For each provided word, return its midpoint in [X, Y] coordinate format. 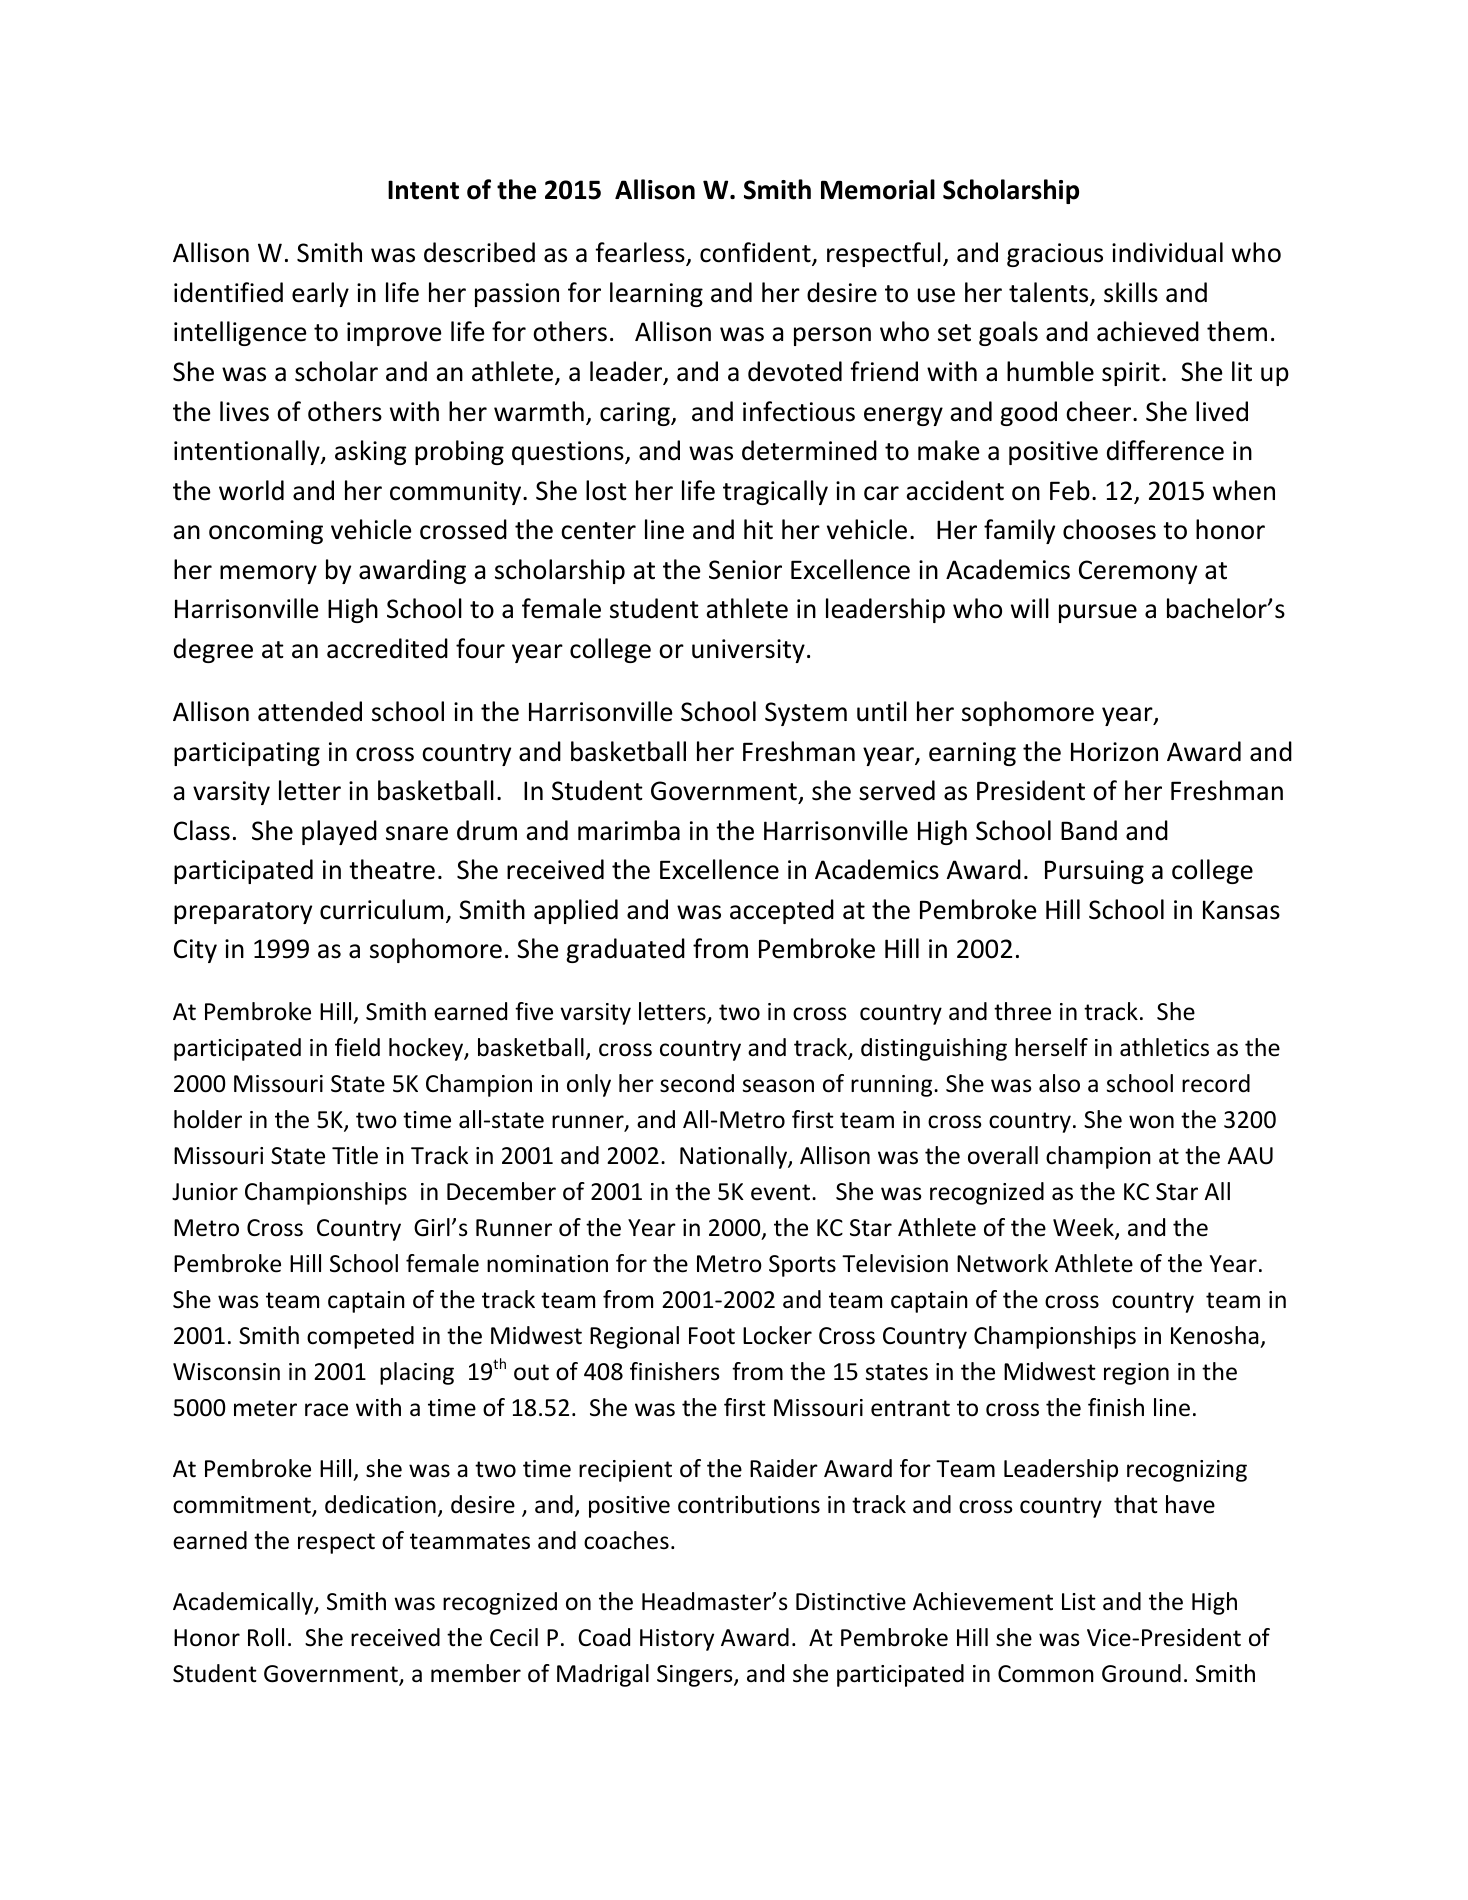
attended [310, 711]
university [748, 651]
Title [355, 1155]
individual [1167, 252]
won [1151, 1122]
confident [755, 252]
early [320, 294]
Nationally [734, 1157]
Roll [266, 1637]
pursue [1098, 613]
